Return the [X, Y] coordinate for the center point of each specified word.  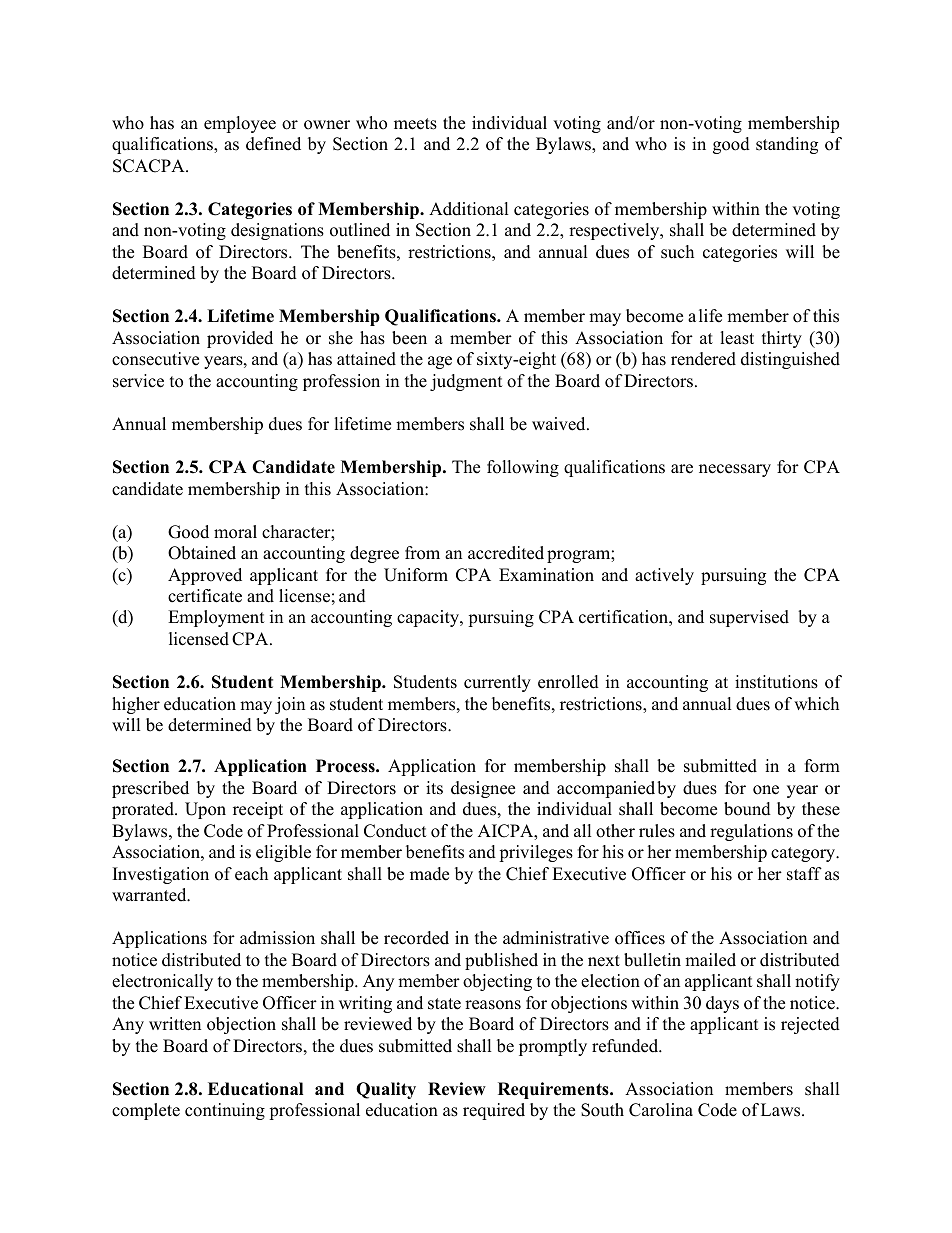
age [440, 362]
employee [240, 124]
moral [235, 532]
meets [415, 124]
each [251, 874]
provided [240, 339]
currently [497, 683]
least [737, 338]
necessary [735, 470]
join [290, 705]
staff [804, 874]
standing [787, 145]
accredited [506, 553]
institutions [776, 682]
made [429, 874]
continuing [225, 1111]
